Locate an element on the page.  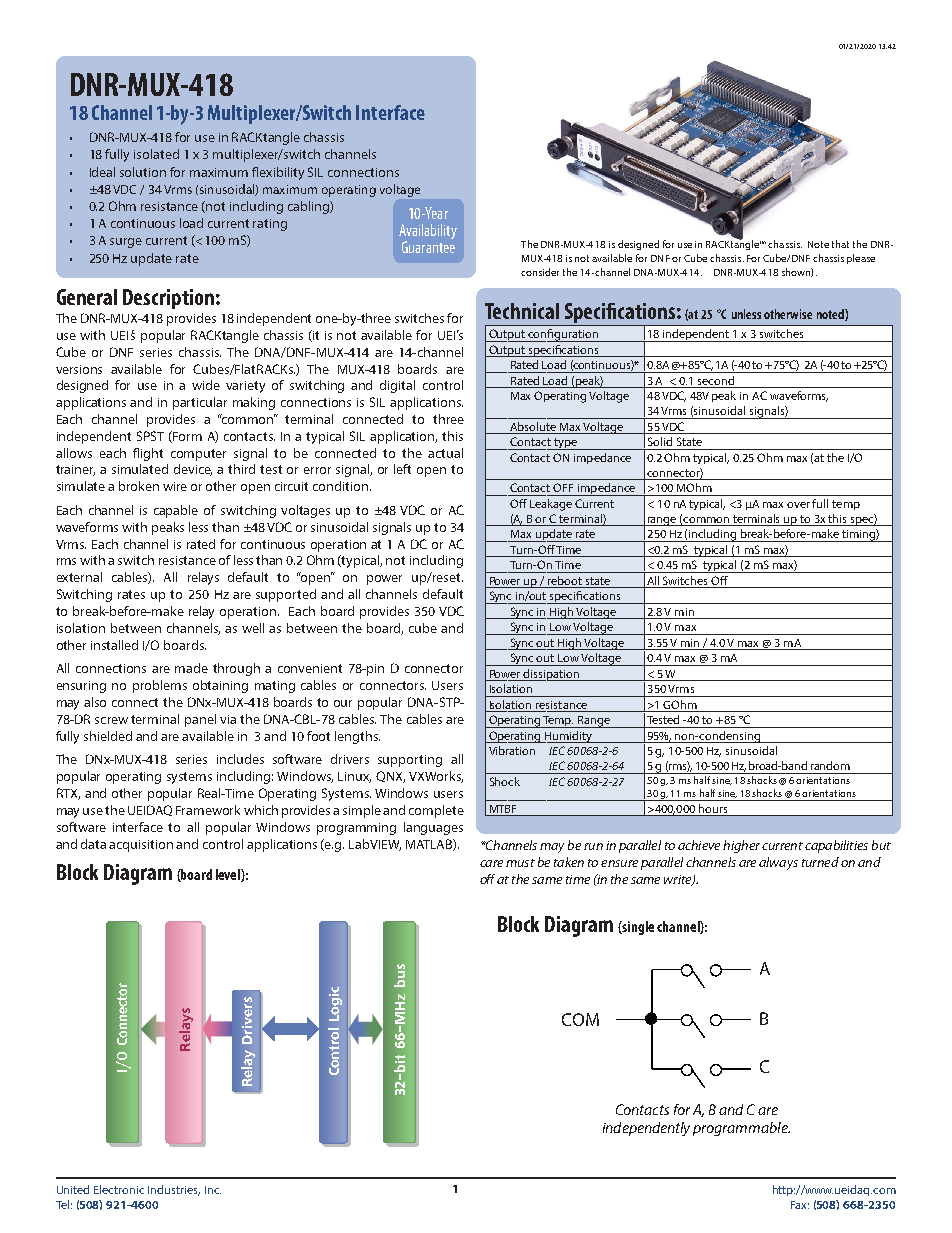
that is located at coordinates (840, 244).
